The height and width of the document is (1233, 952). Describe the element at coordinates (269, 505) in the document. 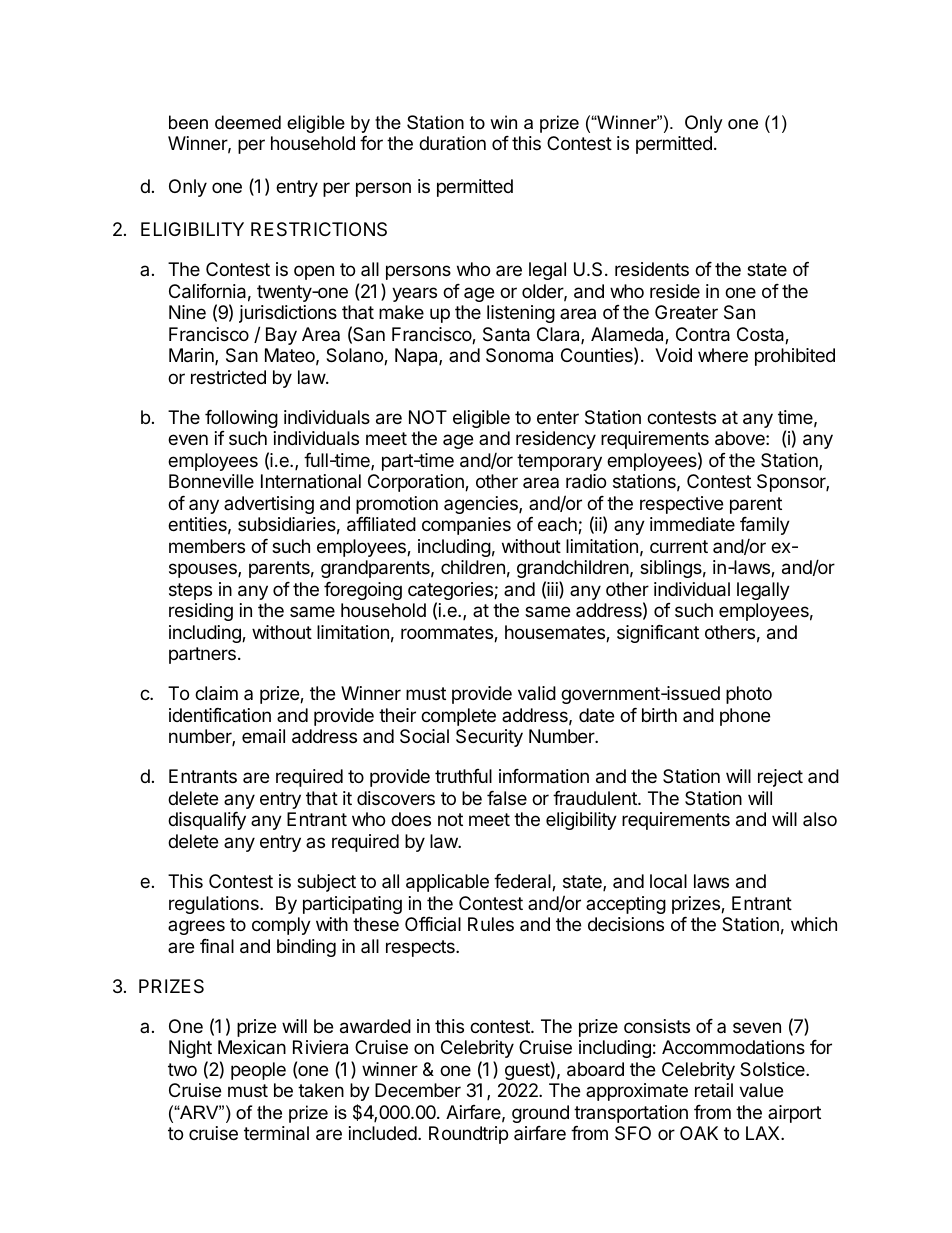

I see `advertising` at that location.
